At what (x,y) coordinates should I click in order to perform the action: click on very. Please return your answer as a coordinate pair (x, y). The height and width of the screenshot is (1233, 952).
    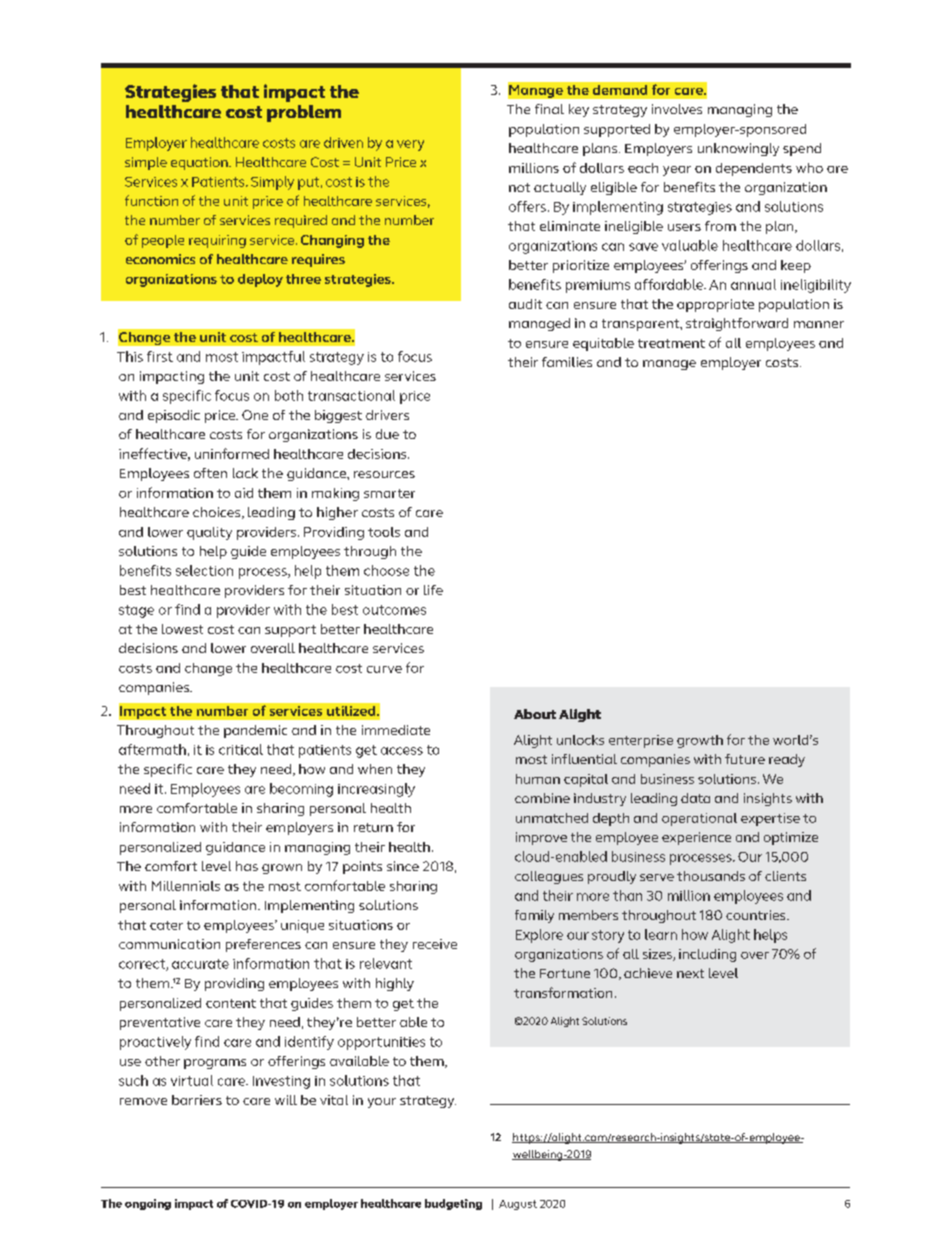
    Looking at the image, I should click on (410, 145).
